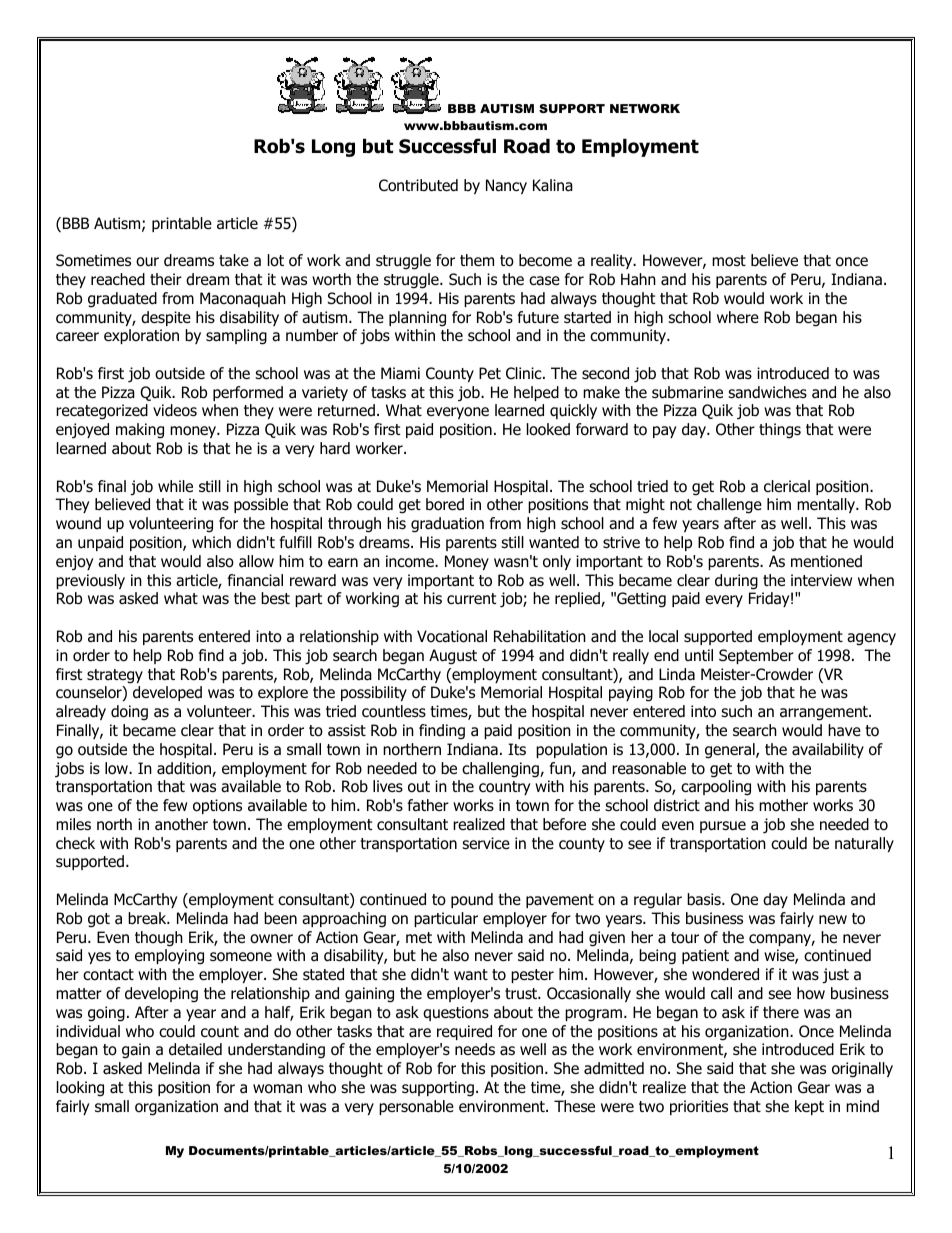 The width and height of the page is (952, 1233). What do you see at coordinates (234, 260) in the page?
I see `take` at bounding box center [234, 260].
